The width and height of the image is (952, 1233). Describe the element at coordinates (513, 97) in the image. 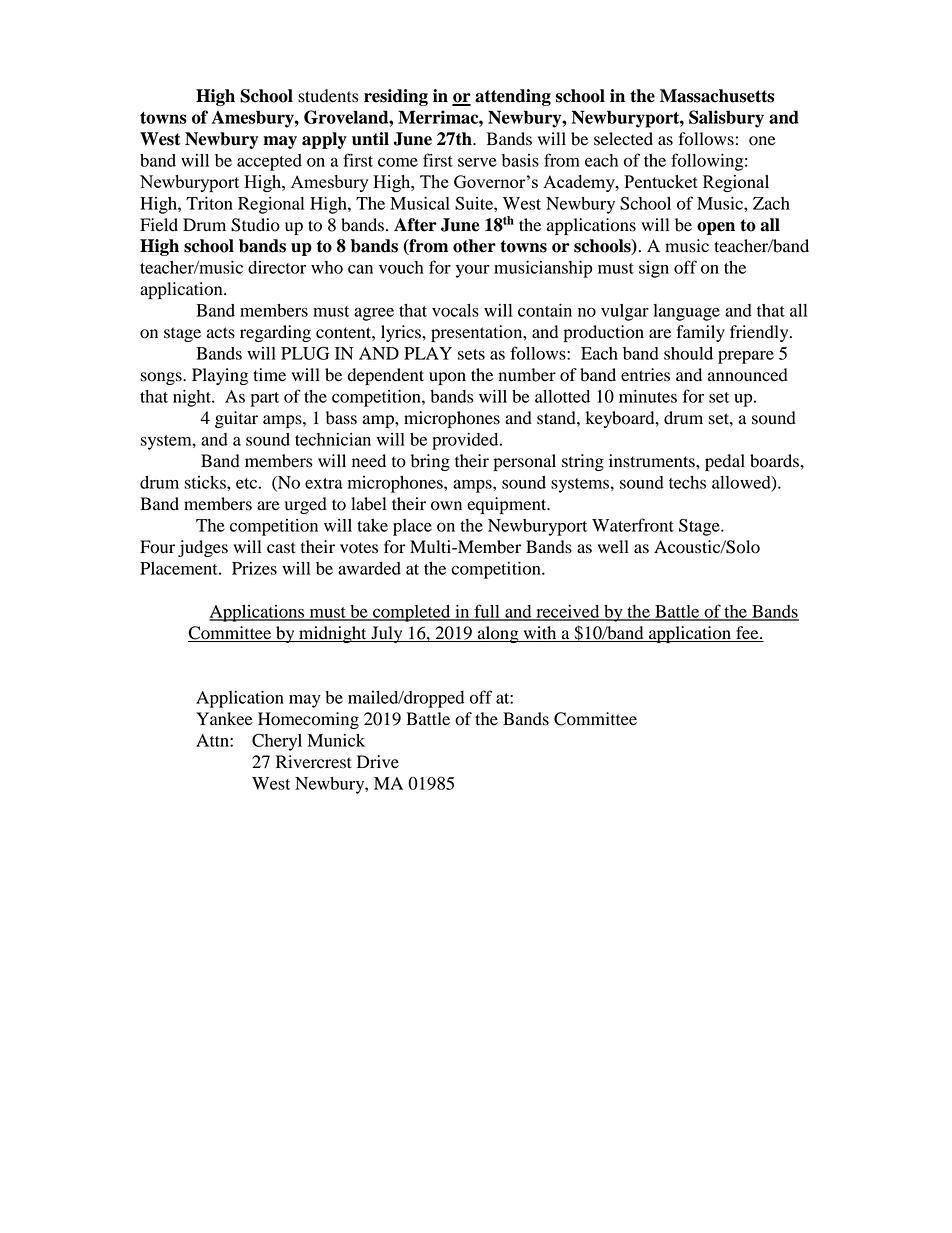

I see `attending` at that location.
